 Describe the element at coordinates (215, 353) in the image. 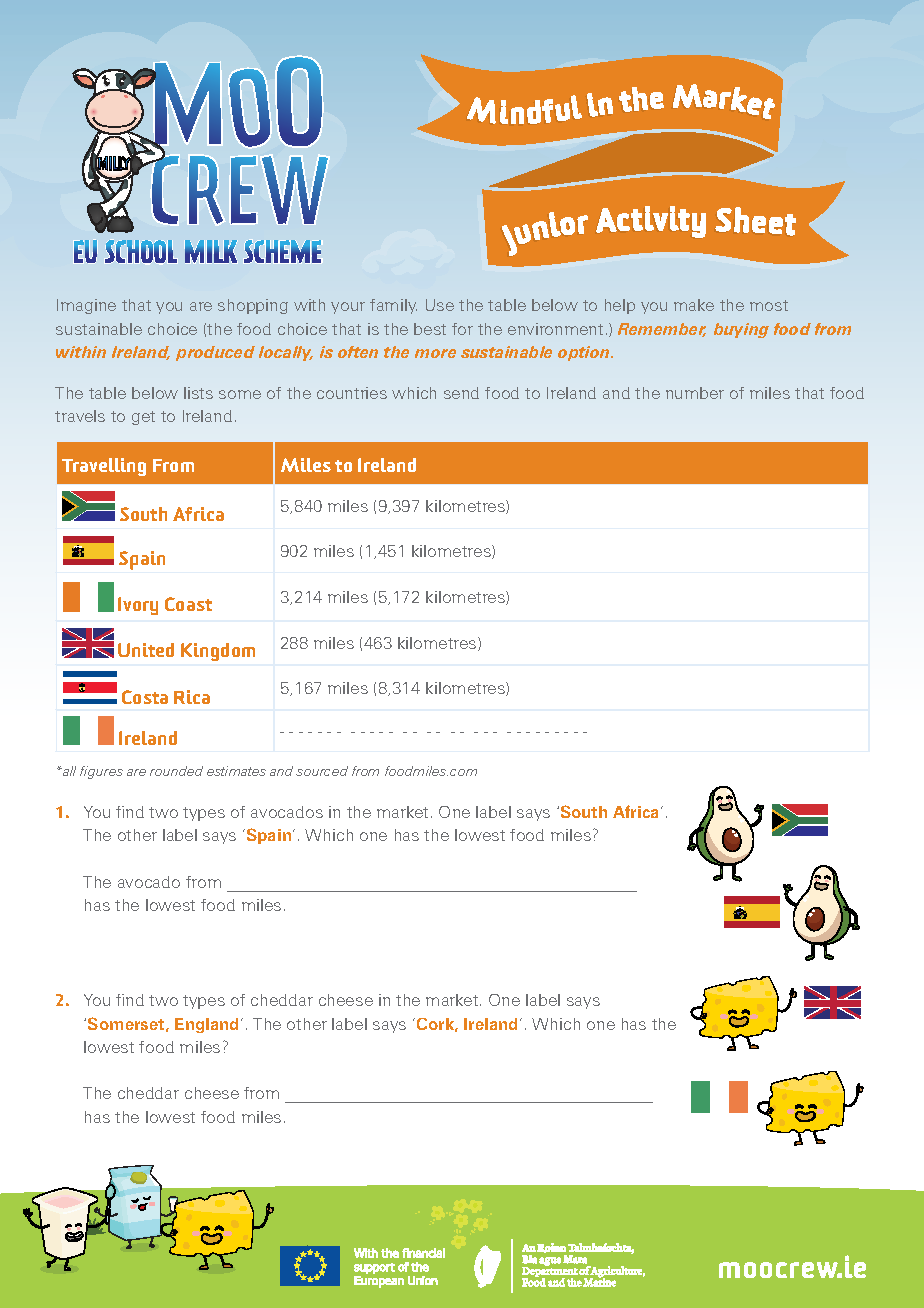

I see `produced` at that location.
